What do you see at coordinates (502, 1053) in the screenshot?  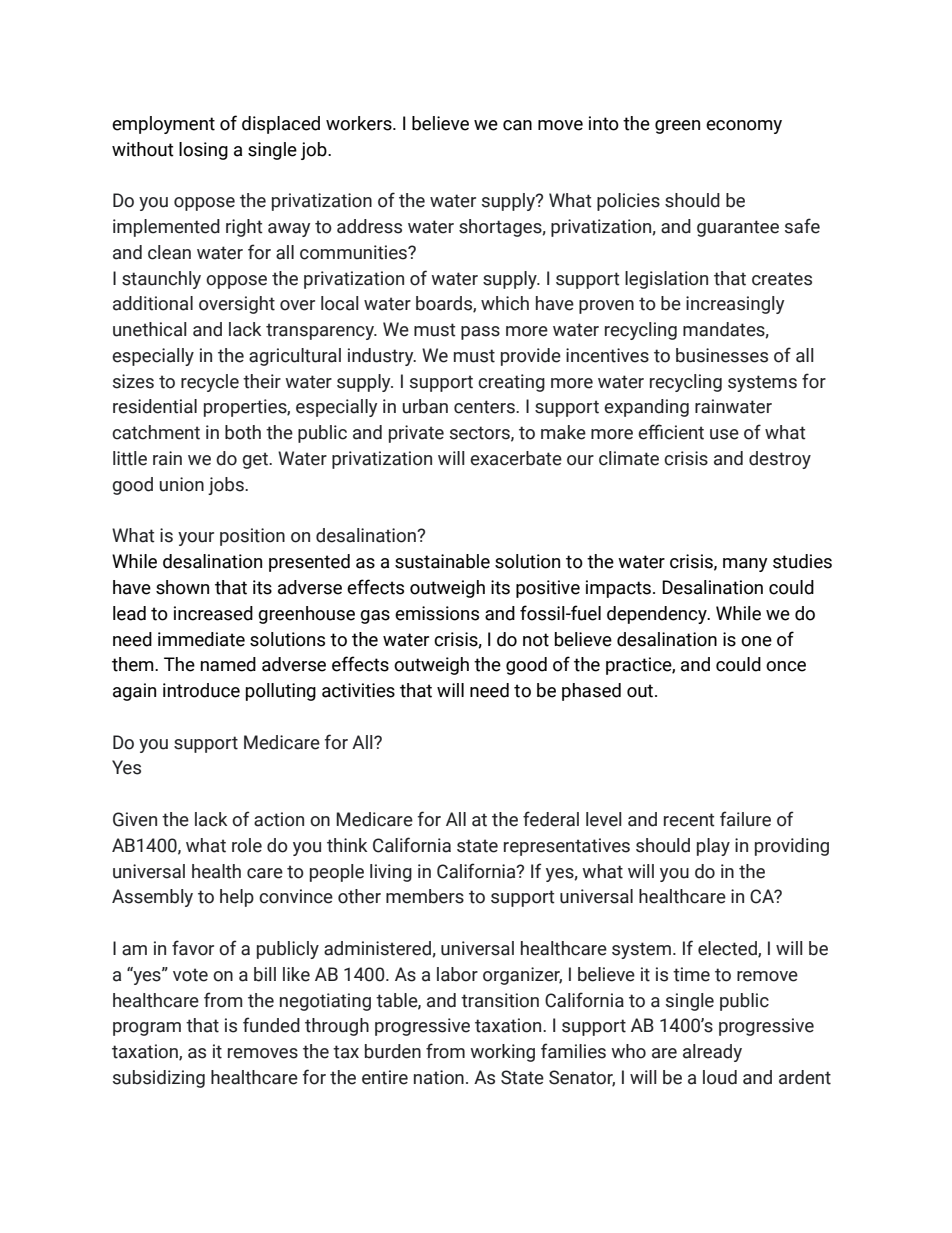 I see `working` at bounding box center [502, 1053].
